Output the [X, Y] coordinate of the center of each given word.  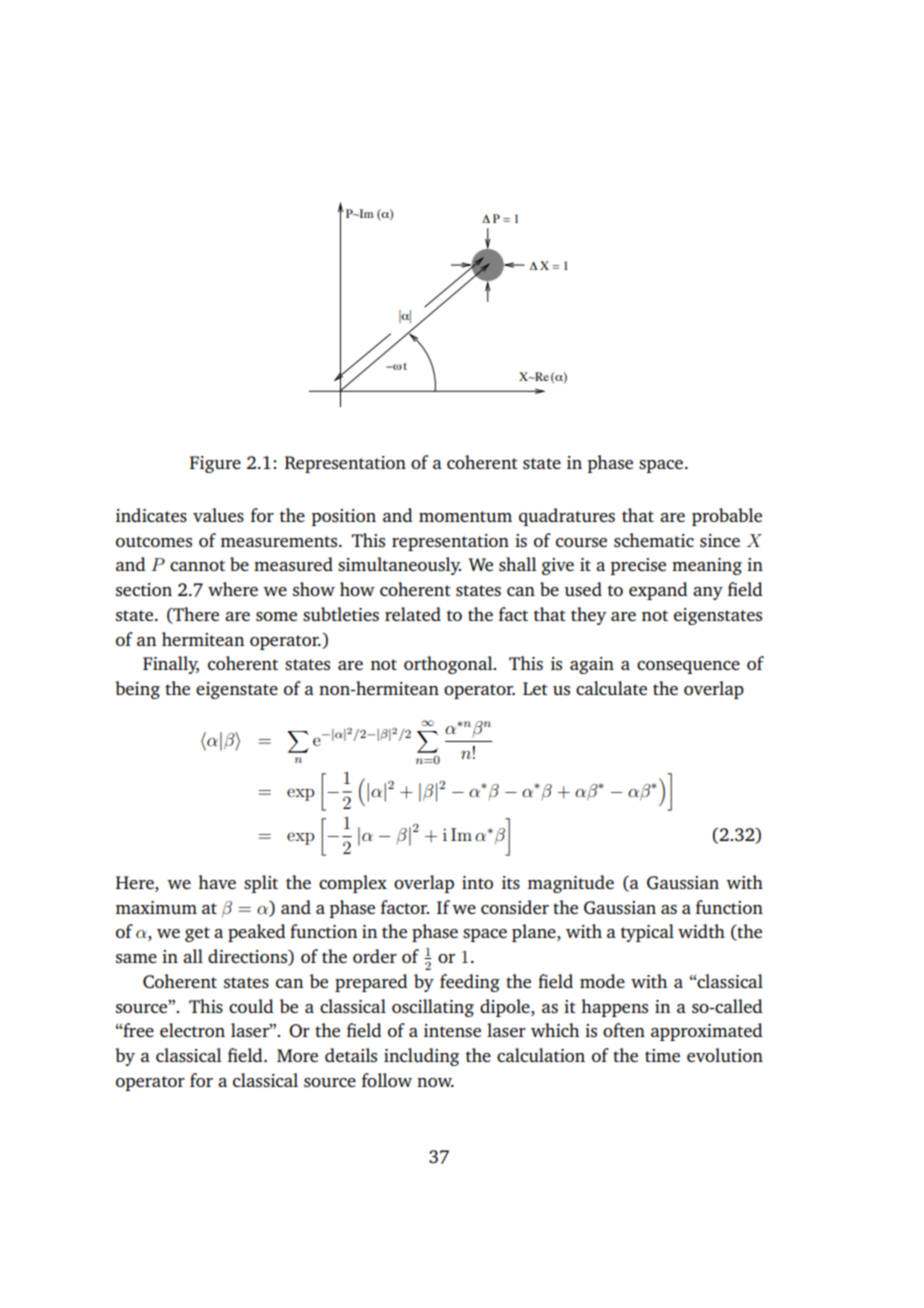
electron [192, 1030]
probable [727, 517]
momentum [465, 516]
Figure [215, 464]
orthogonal [449, 665]
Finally [171, 665]
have [217, 882]
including [421, 1057]
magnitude [571, 884]
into [477, 882]
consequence [688, 667]
